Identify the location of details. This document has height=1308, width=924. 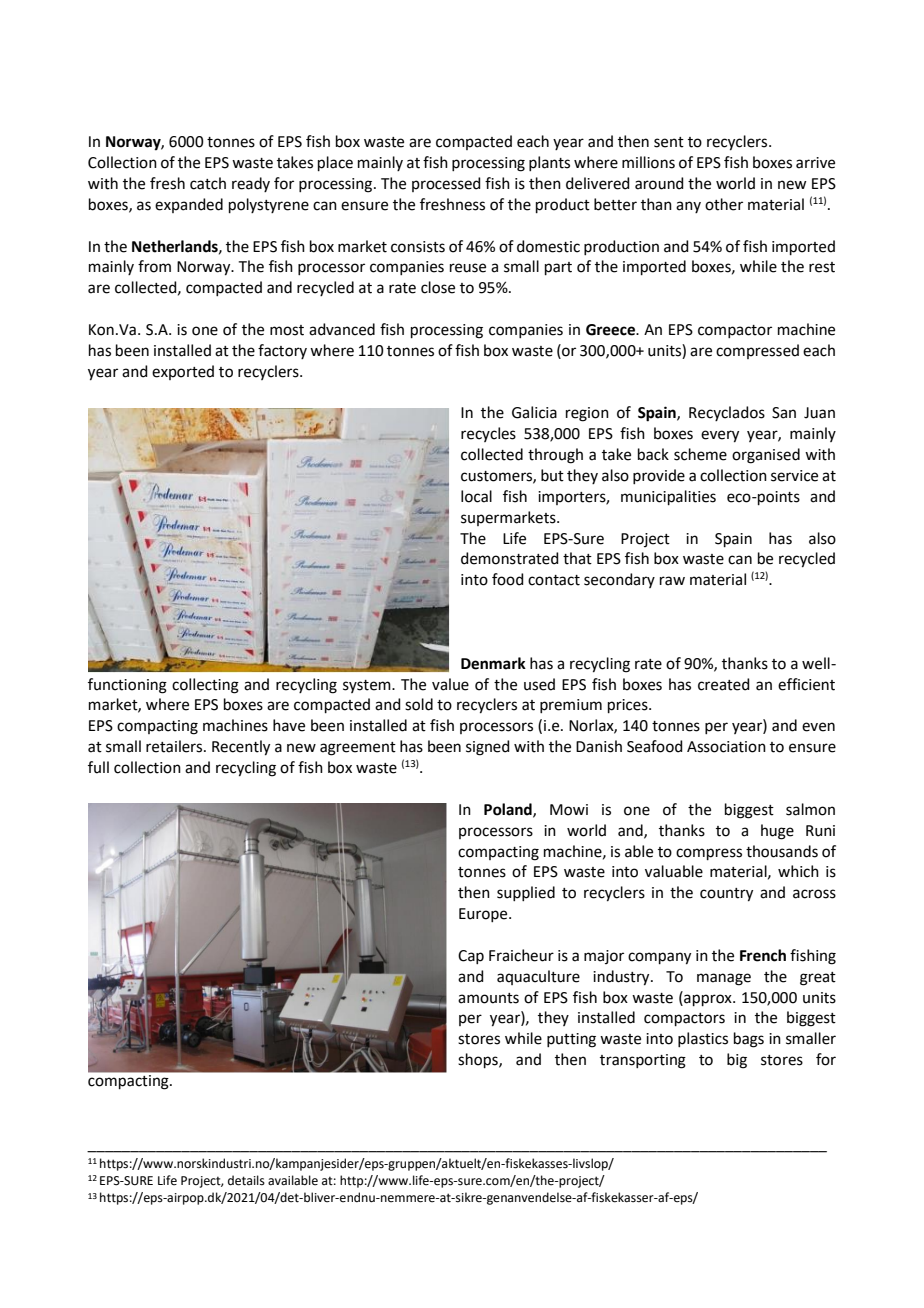
(246, 1180).
